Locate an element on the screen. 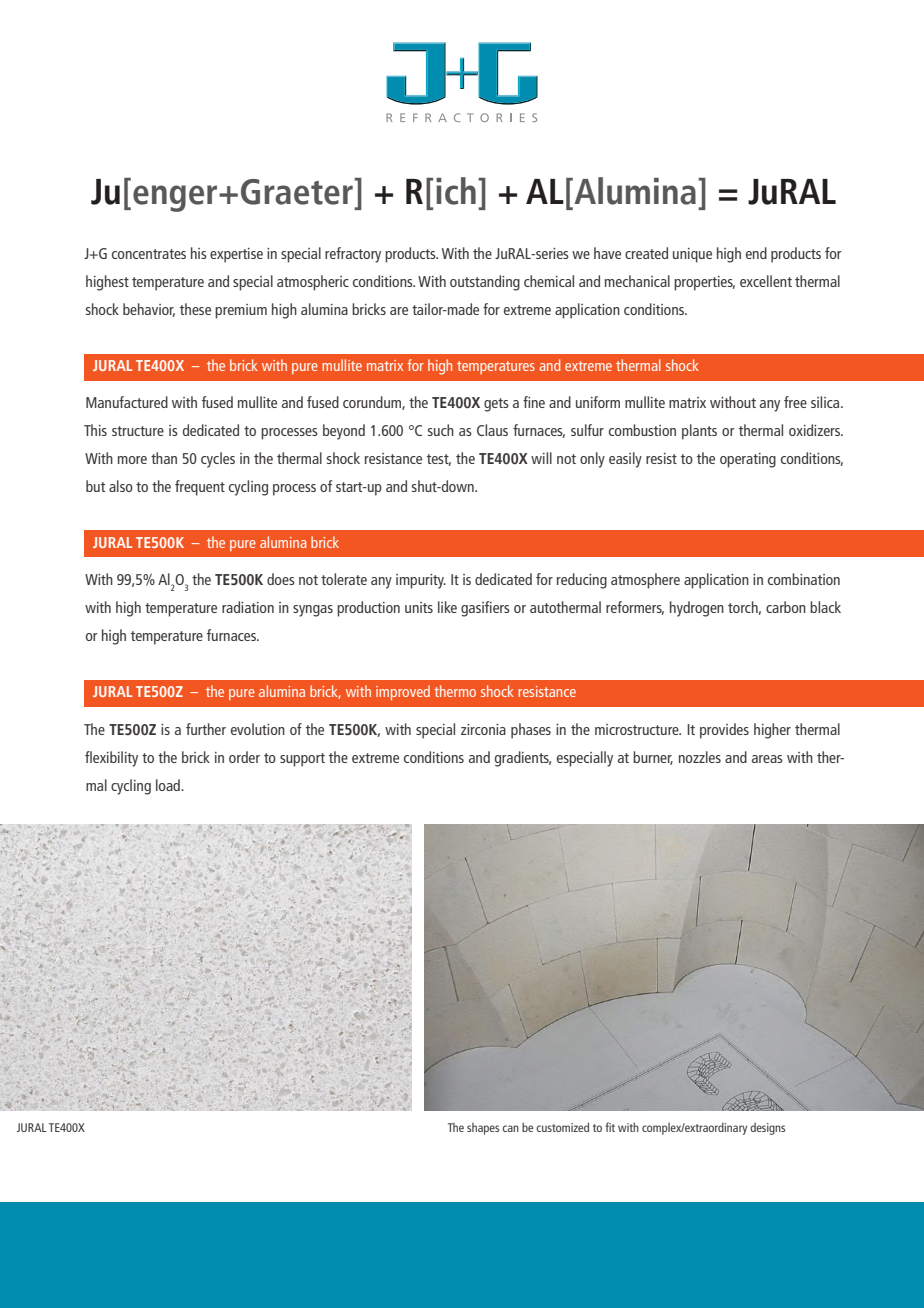 The image size is (924, 1308). provides is located at coordinates (724, 731).
